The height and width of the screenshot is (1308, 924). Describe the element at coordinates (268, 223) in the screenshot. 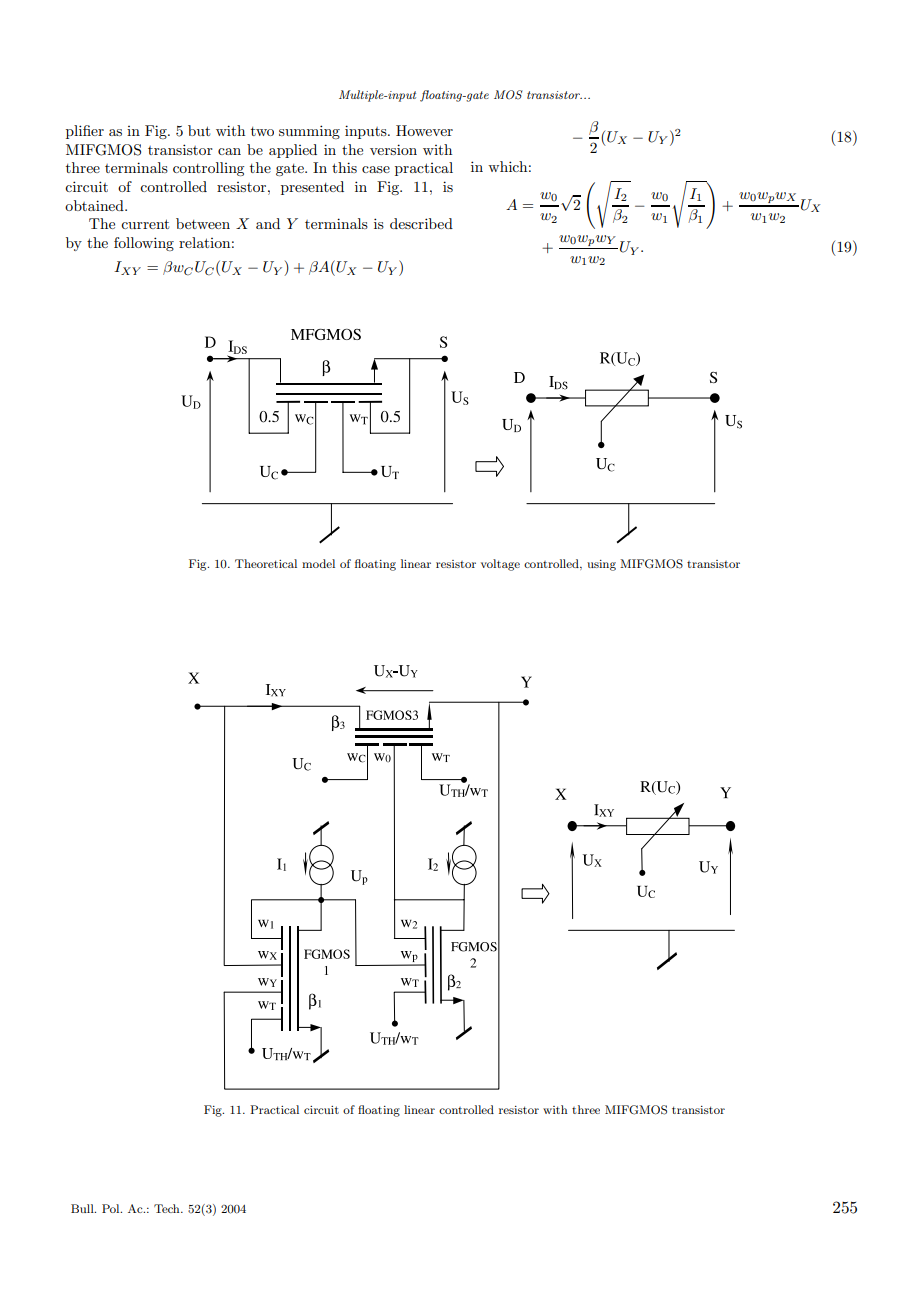

I see `and` at that location.
